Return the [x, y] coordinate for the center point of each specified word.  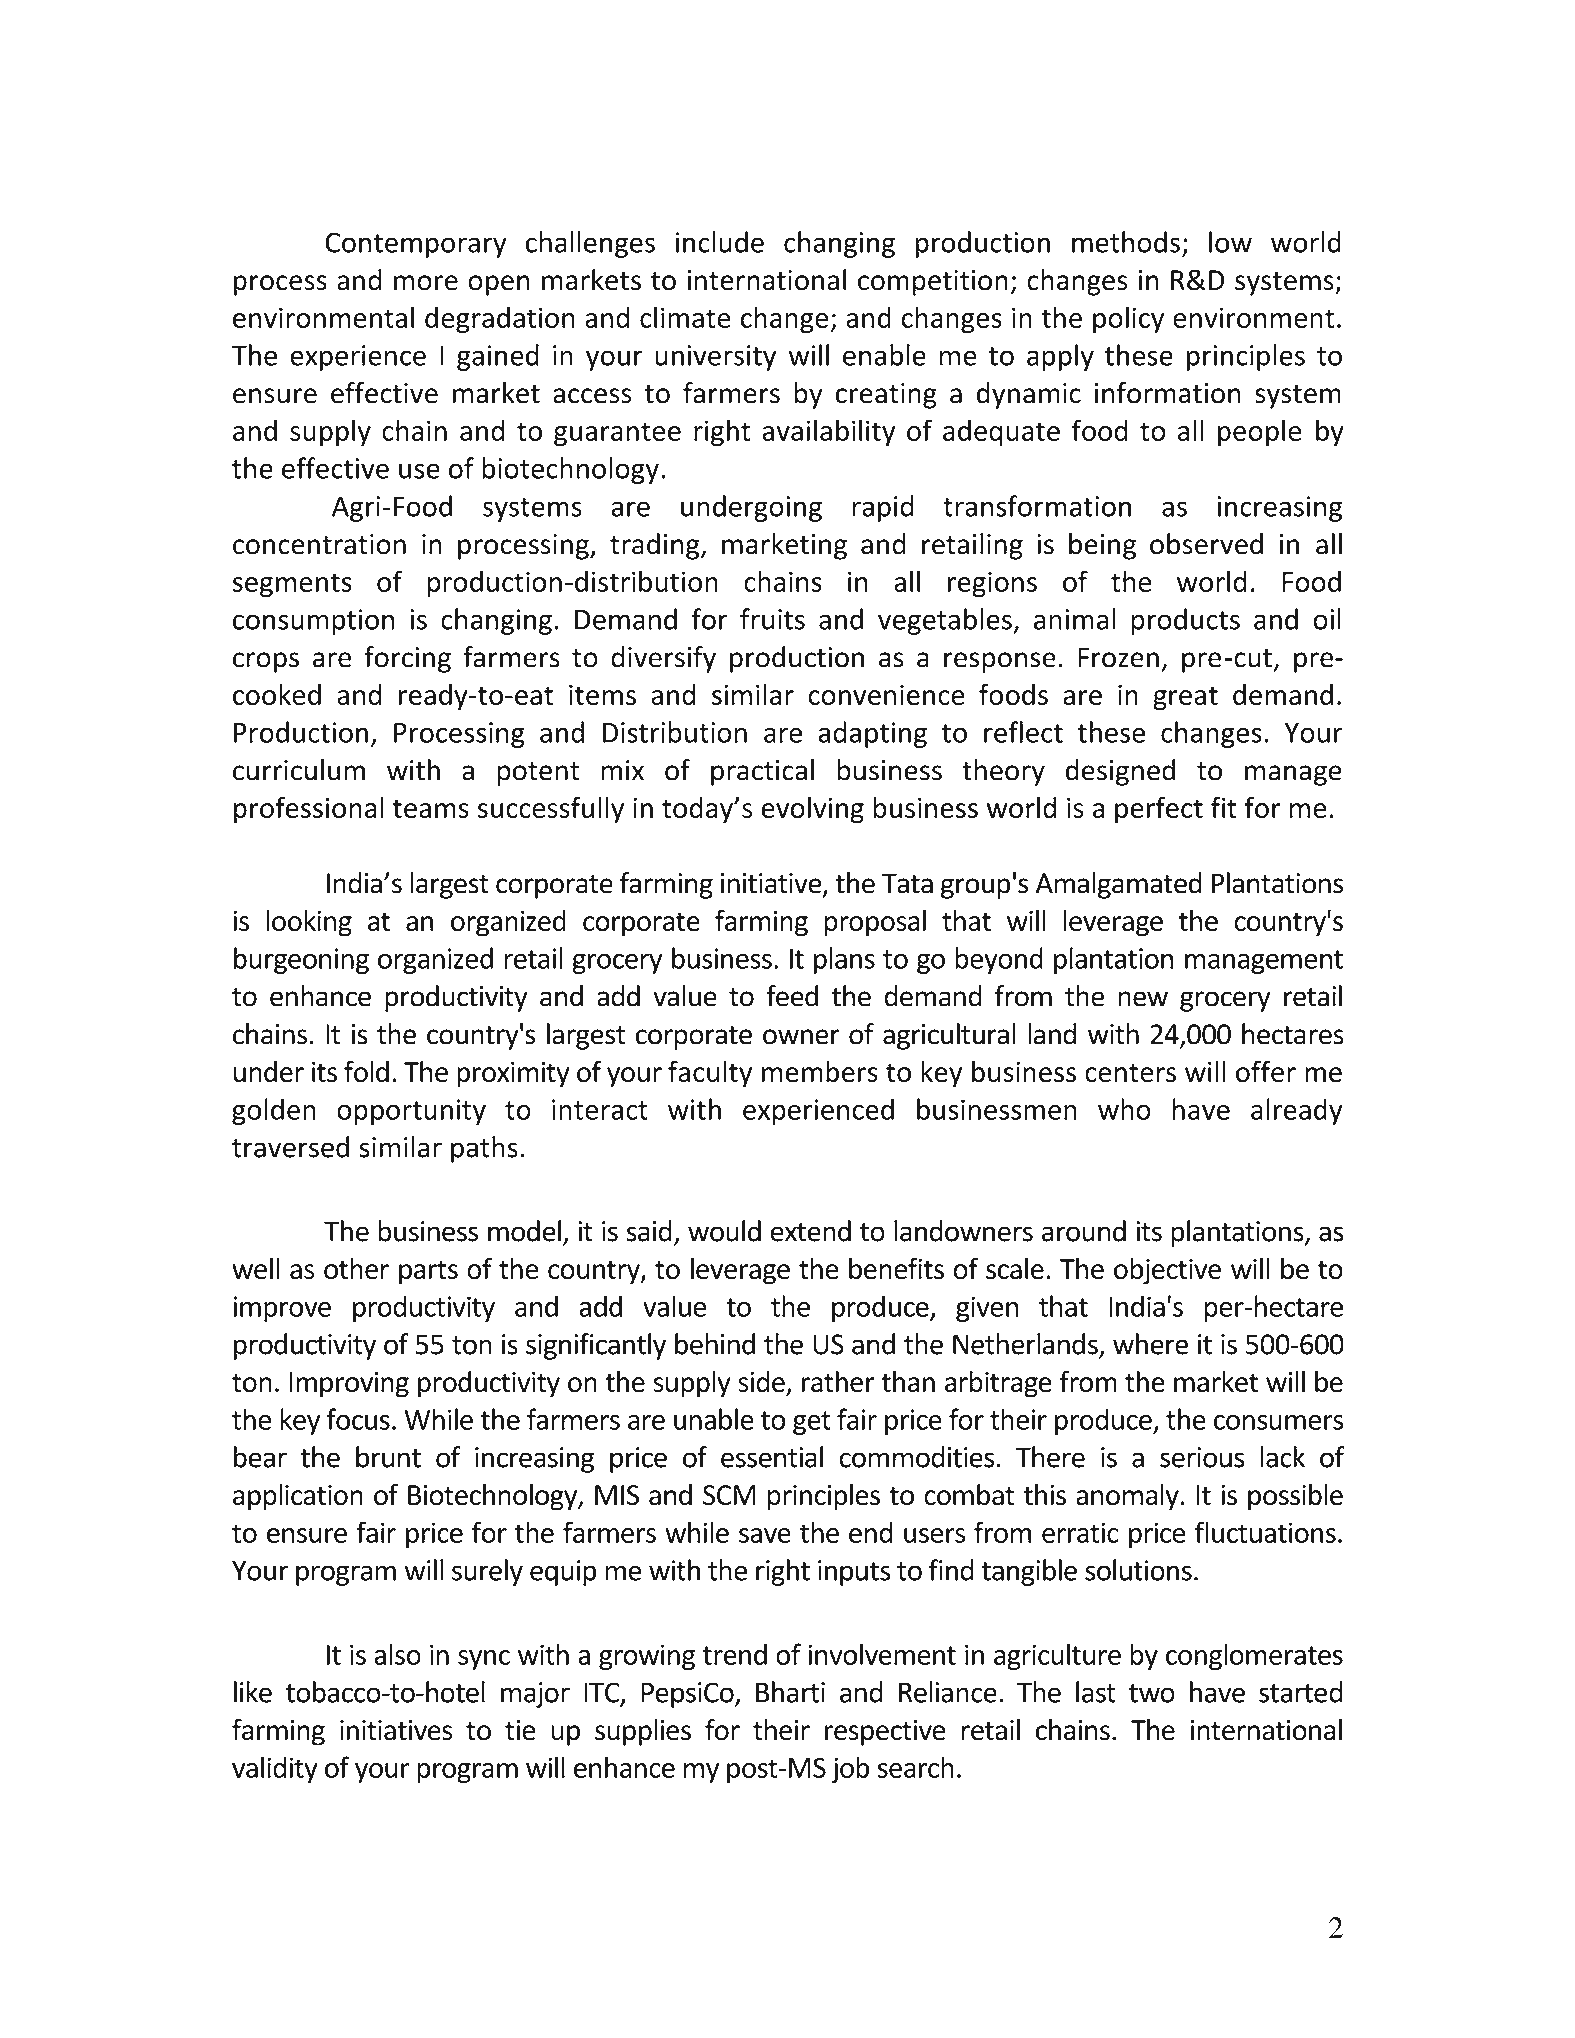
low [1230, 242]
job [851, 1769]
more [426, 283]
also [397, 1654]
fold [366, 1071]
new [1143, 999]
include [720, 242]
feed [792, 996]
